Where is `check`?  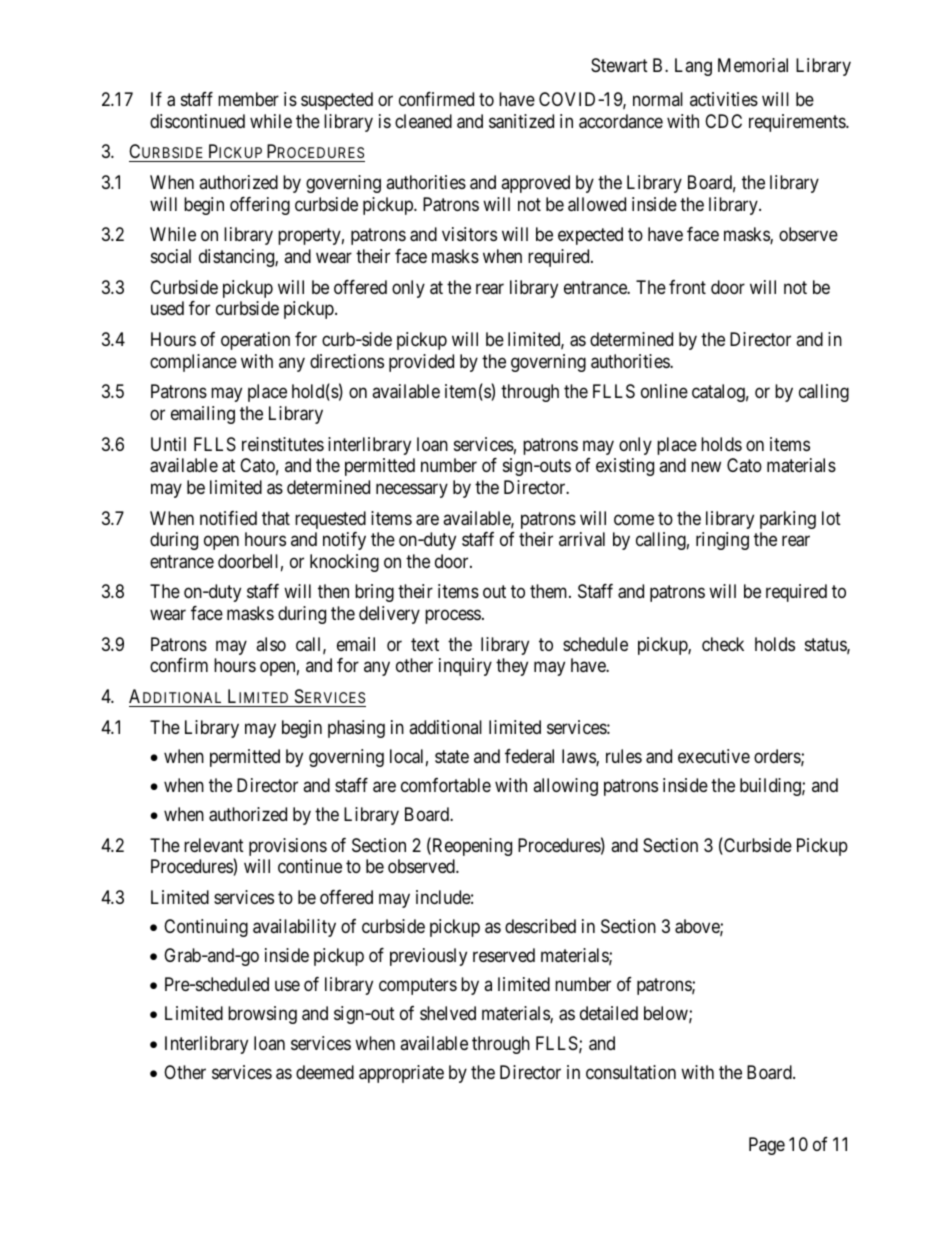
check is located at coordinates (723, 644).
